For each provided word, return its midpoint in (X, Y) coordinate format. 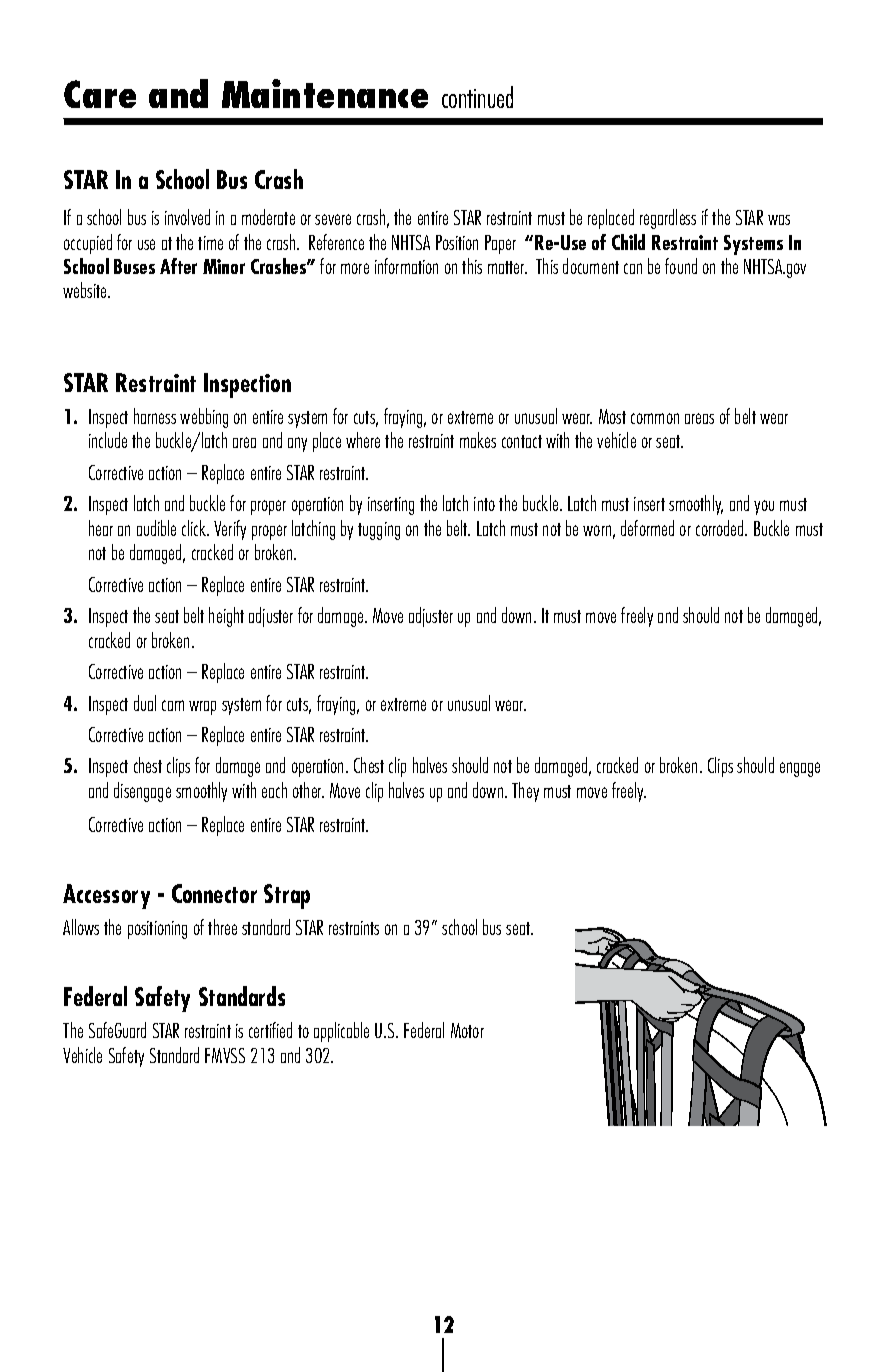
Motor (467, 1030)
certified (270, 1030)
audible (156, 528)
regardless (668, 219)
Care (100, 94)
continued (477, 97)
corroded (721, 528)
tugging (379, 531)
